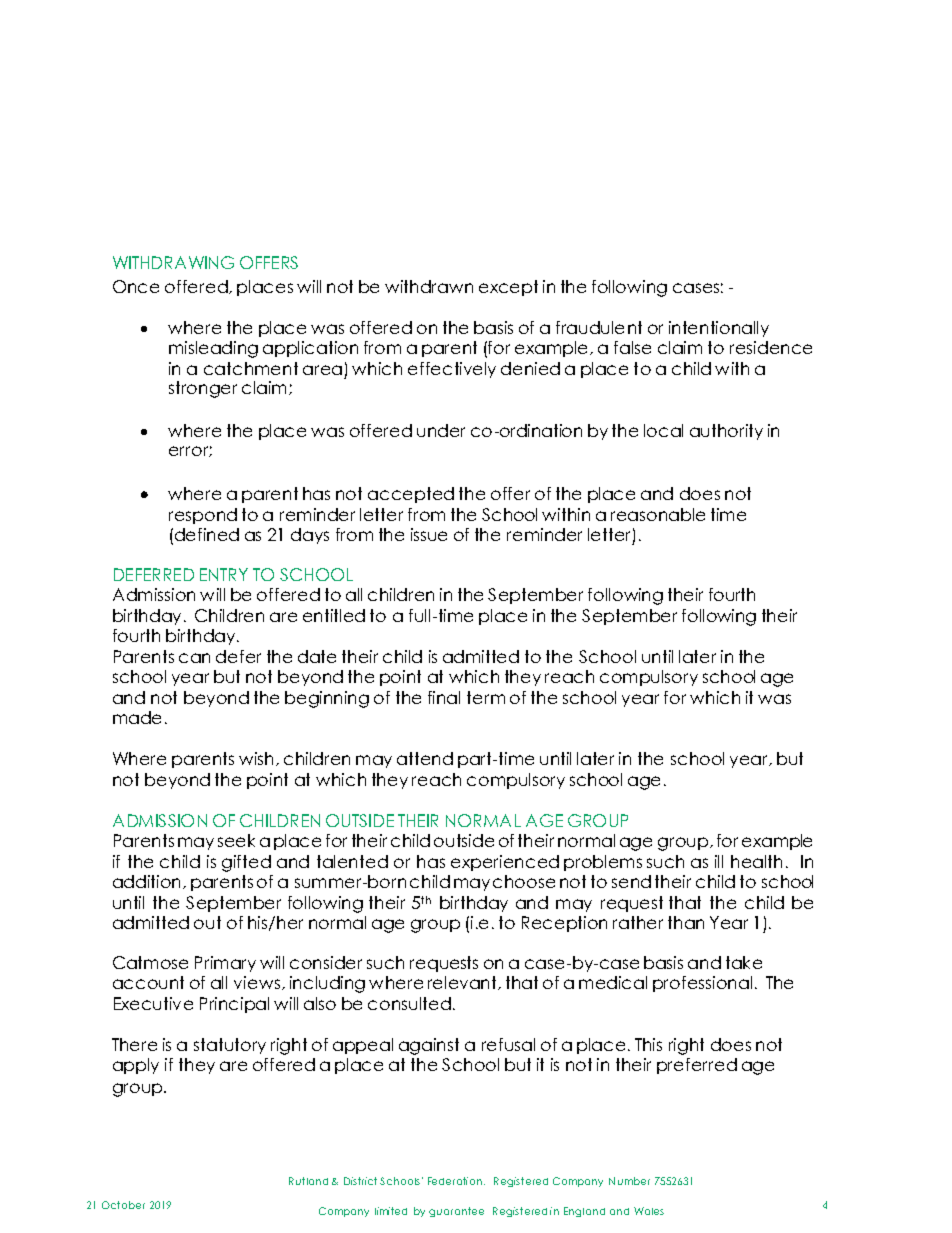 The width and height of the screenshot is (952, 1233). Describe the element at coordinates (429, 534) in the screenshot. I see `issue` at that location.
